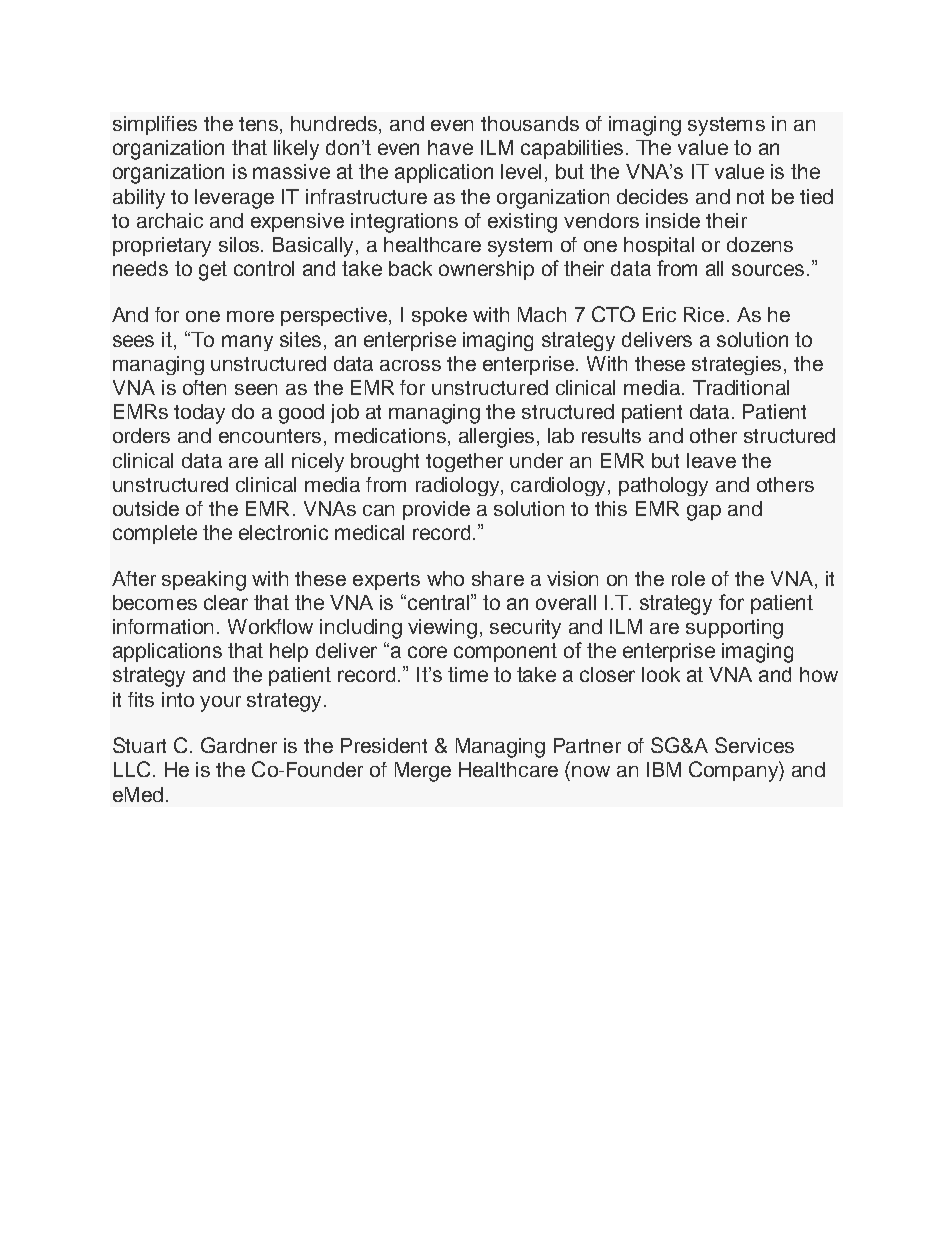 This screenshot has height=1233, width=952. Describe the element at coordinates (155, 125) in the screenshot. I see `simplifies` at that location.
